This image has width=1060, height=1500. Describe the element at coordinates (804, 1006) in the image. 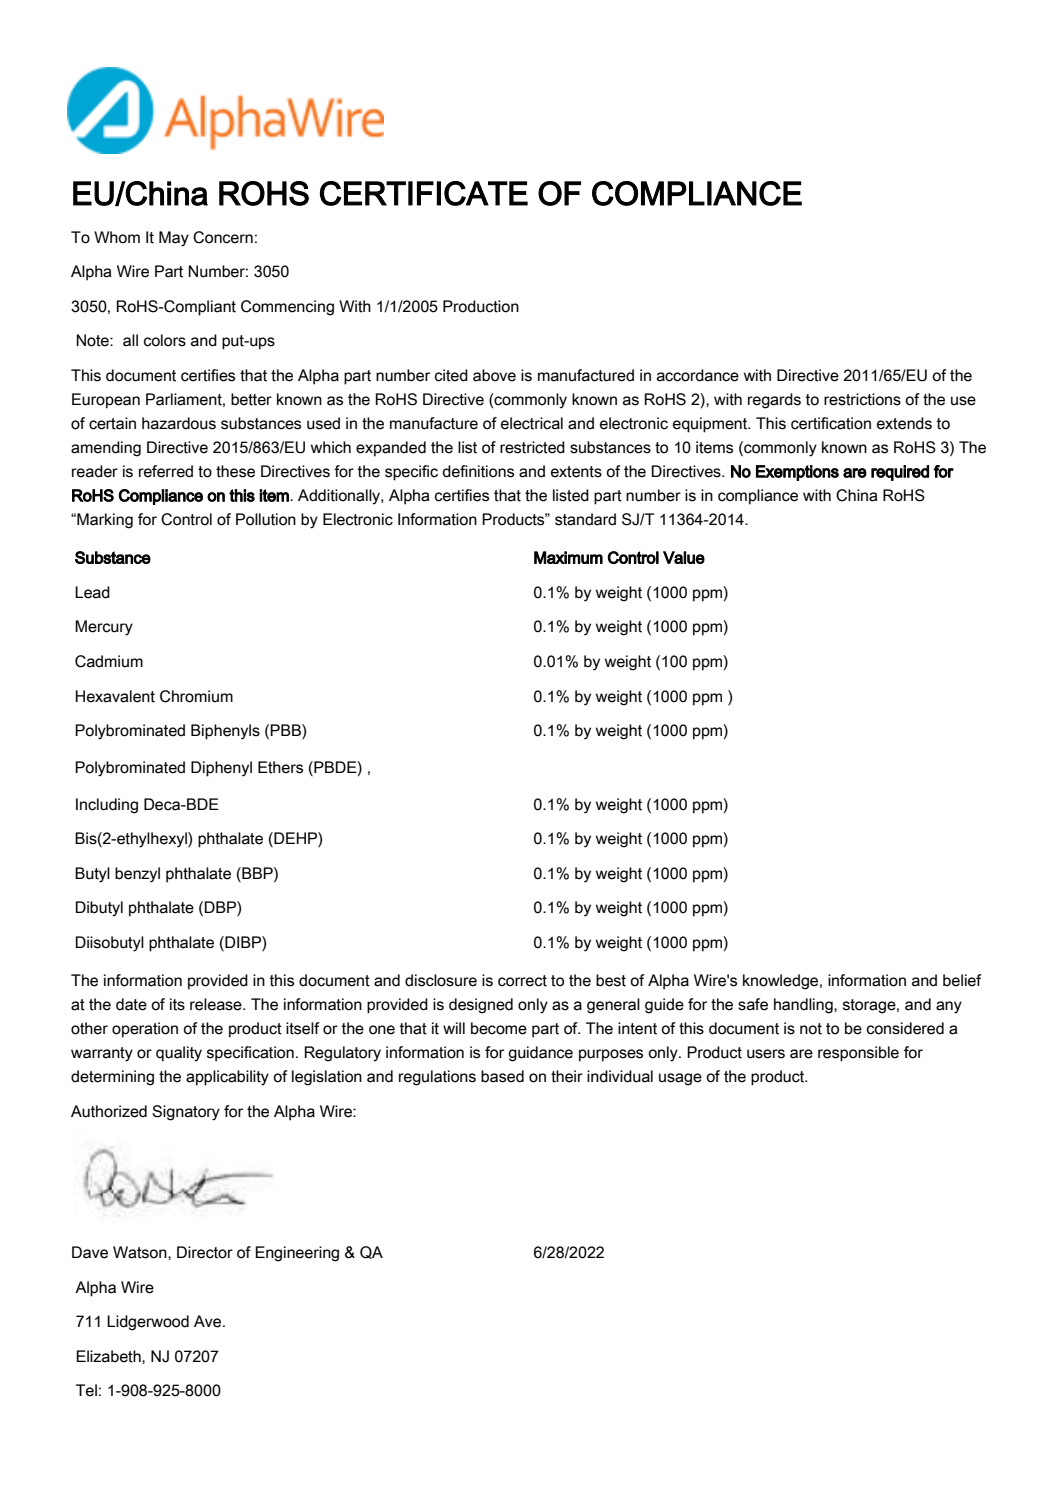

I see `handling` at that location.
